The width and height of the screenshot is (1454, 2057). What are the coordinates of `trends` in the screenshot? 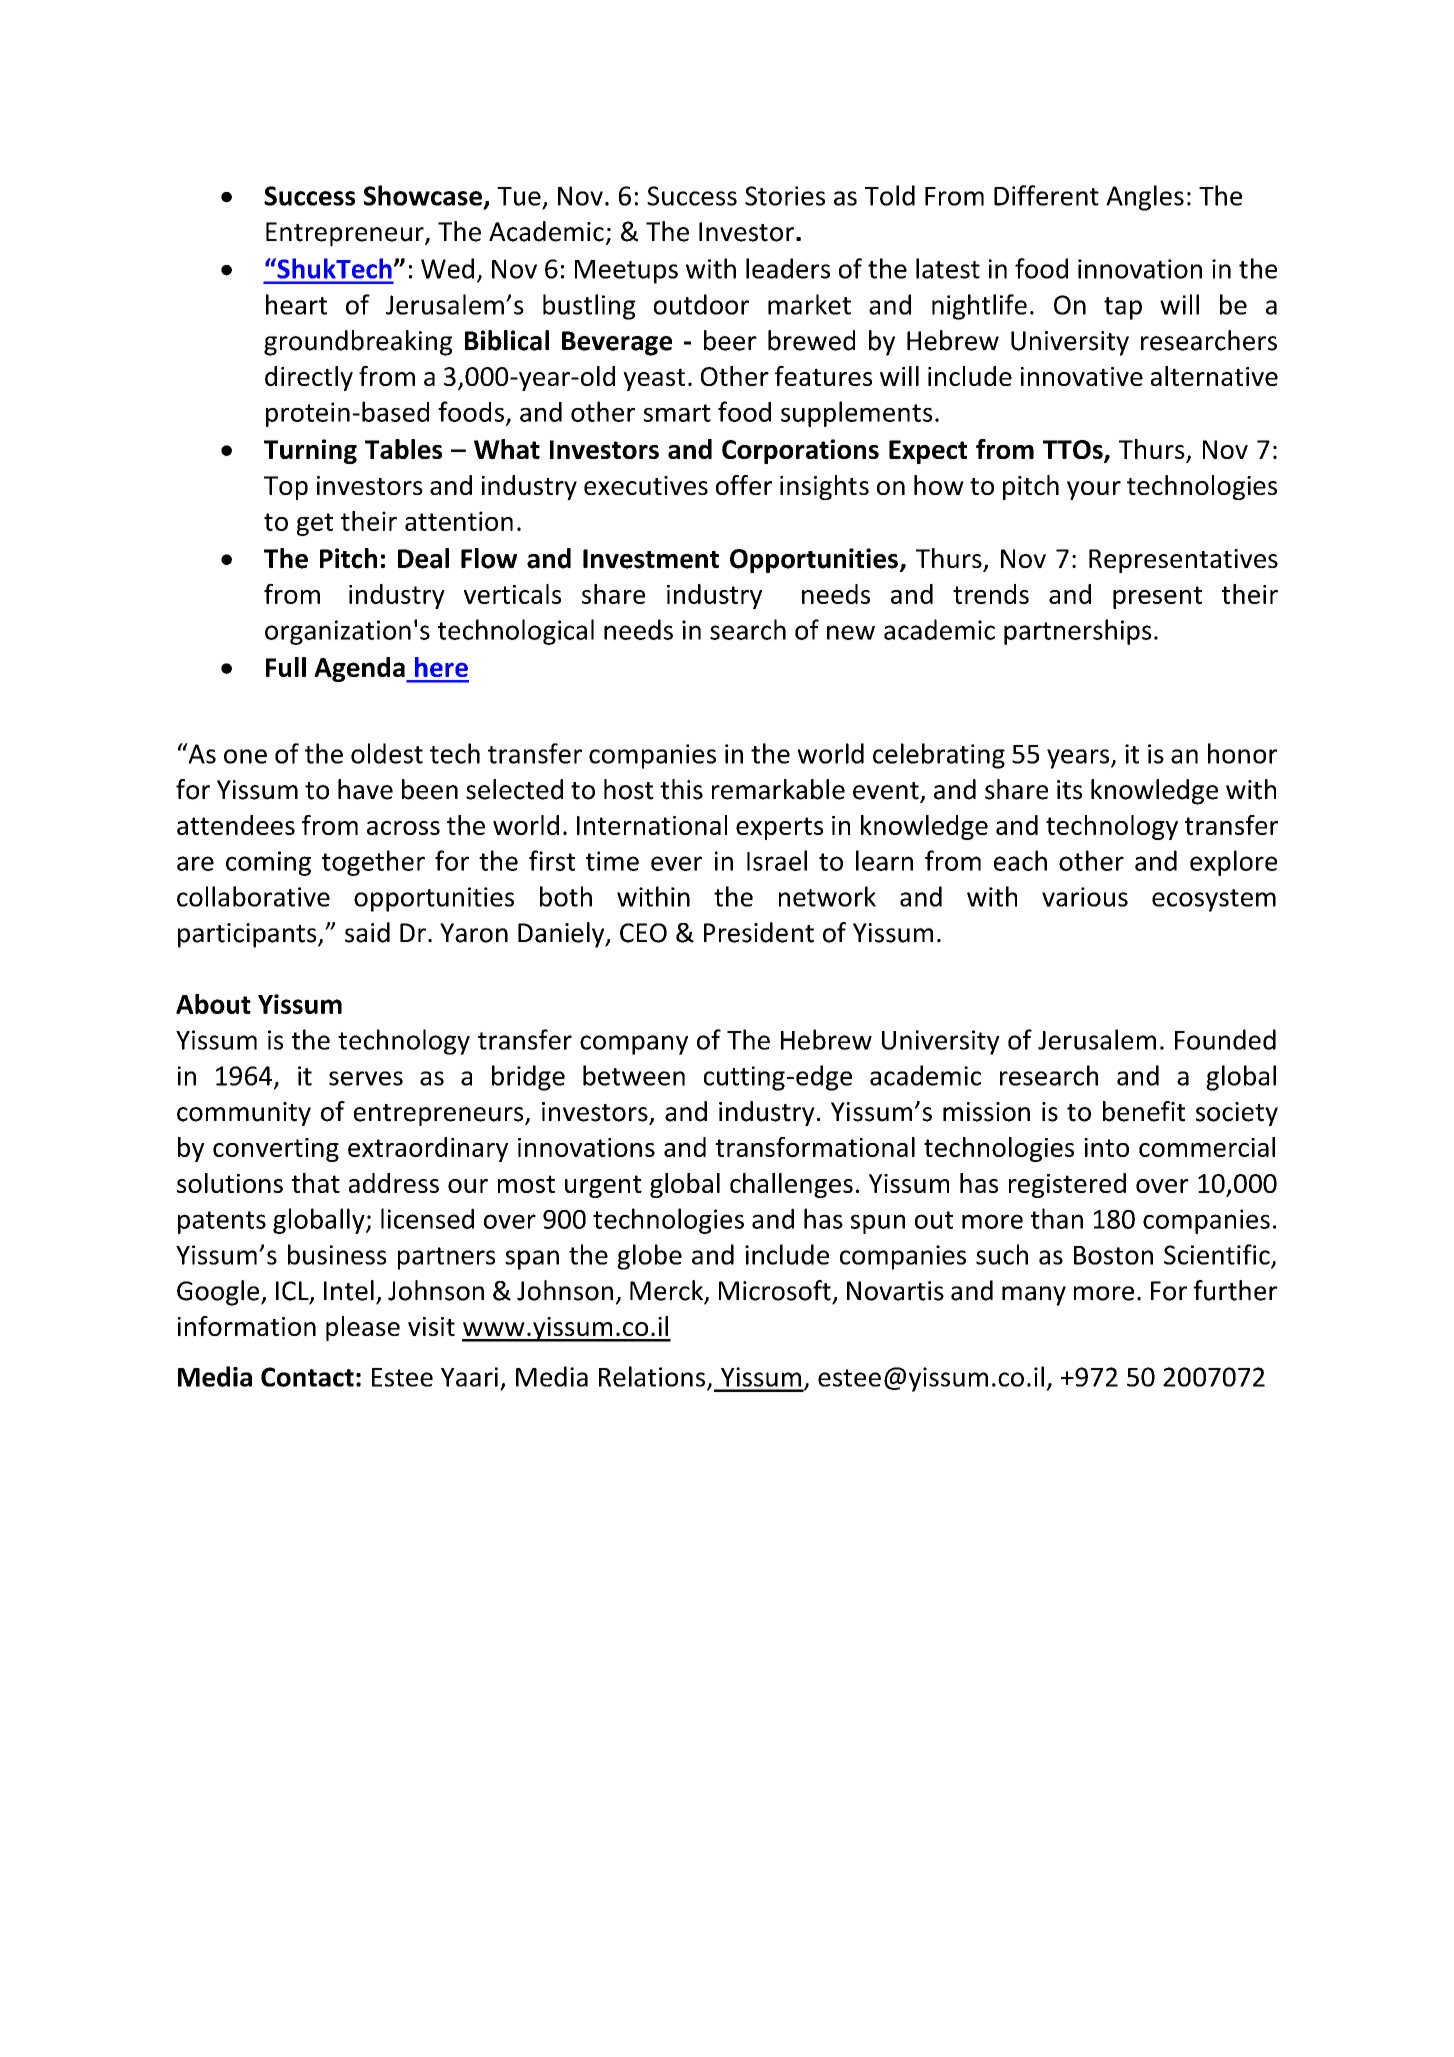 It's located at (991, 594).
